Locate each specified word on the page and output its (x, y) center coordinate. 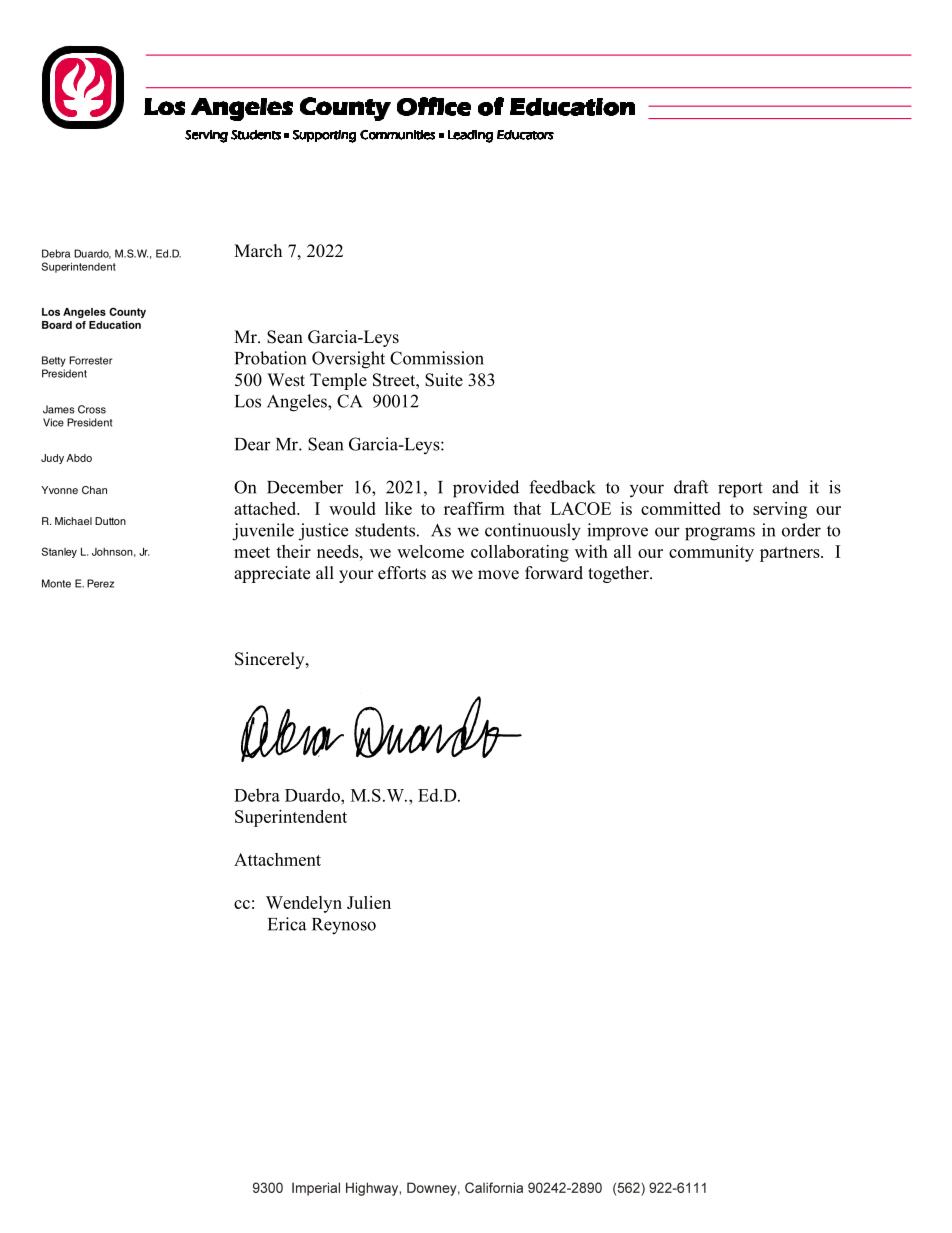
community (711, 553)
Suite (444, 380)
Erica (287, 924)
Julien (369, 902)
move (498, 575)
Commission (437, 358)
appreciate (272, 574)
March (258, 250)
